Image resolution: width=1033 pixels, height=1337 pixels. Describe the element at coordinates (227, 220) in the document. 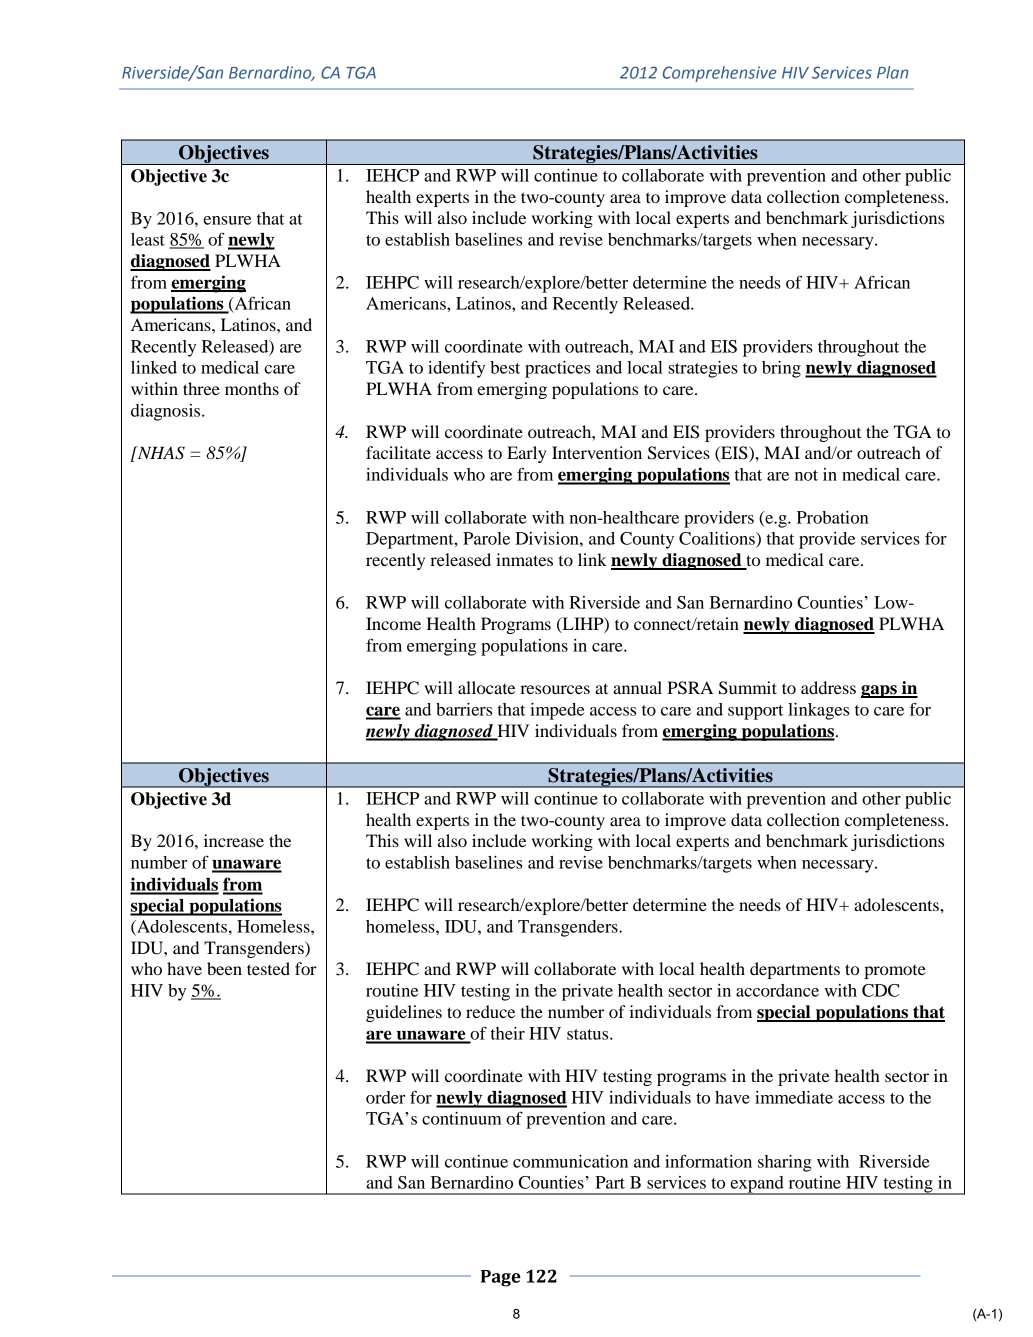

I see `ensure` at that location.
